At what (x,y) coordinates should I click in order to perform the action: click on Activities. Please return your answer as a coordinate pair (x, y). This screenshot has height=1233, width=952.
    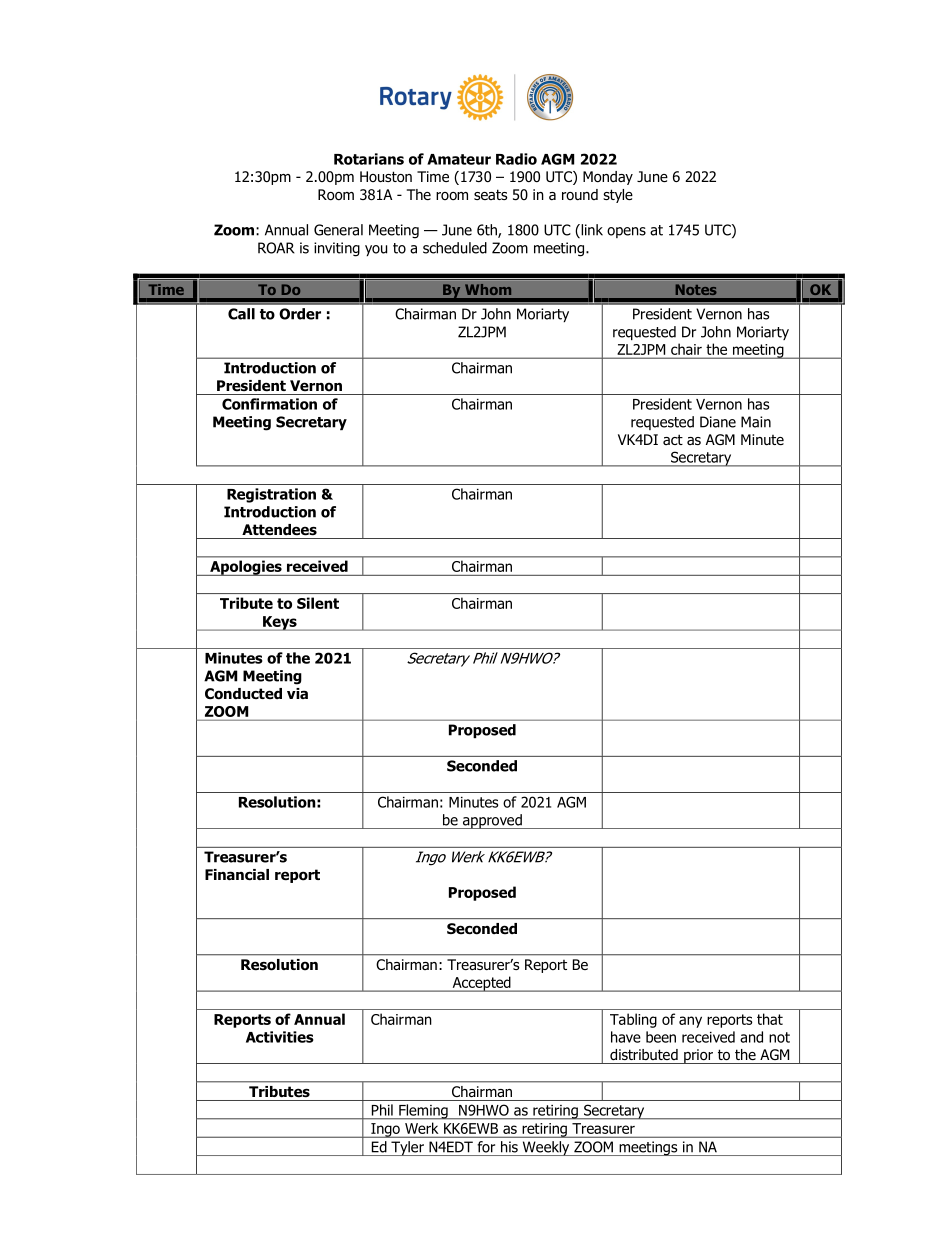
    Looking at the image, I should click on (280, 1037).
